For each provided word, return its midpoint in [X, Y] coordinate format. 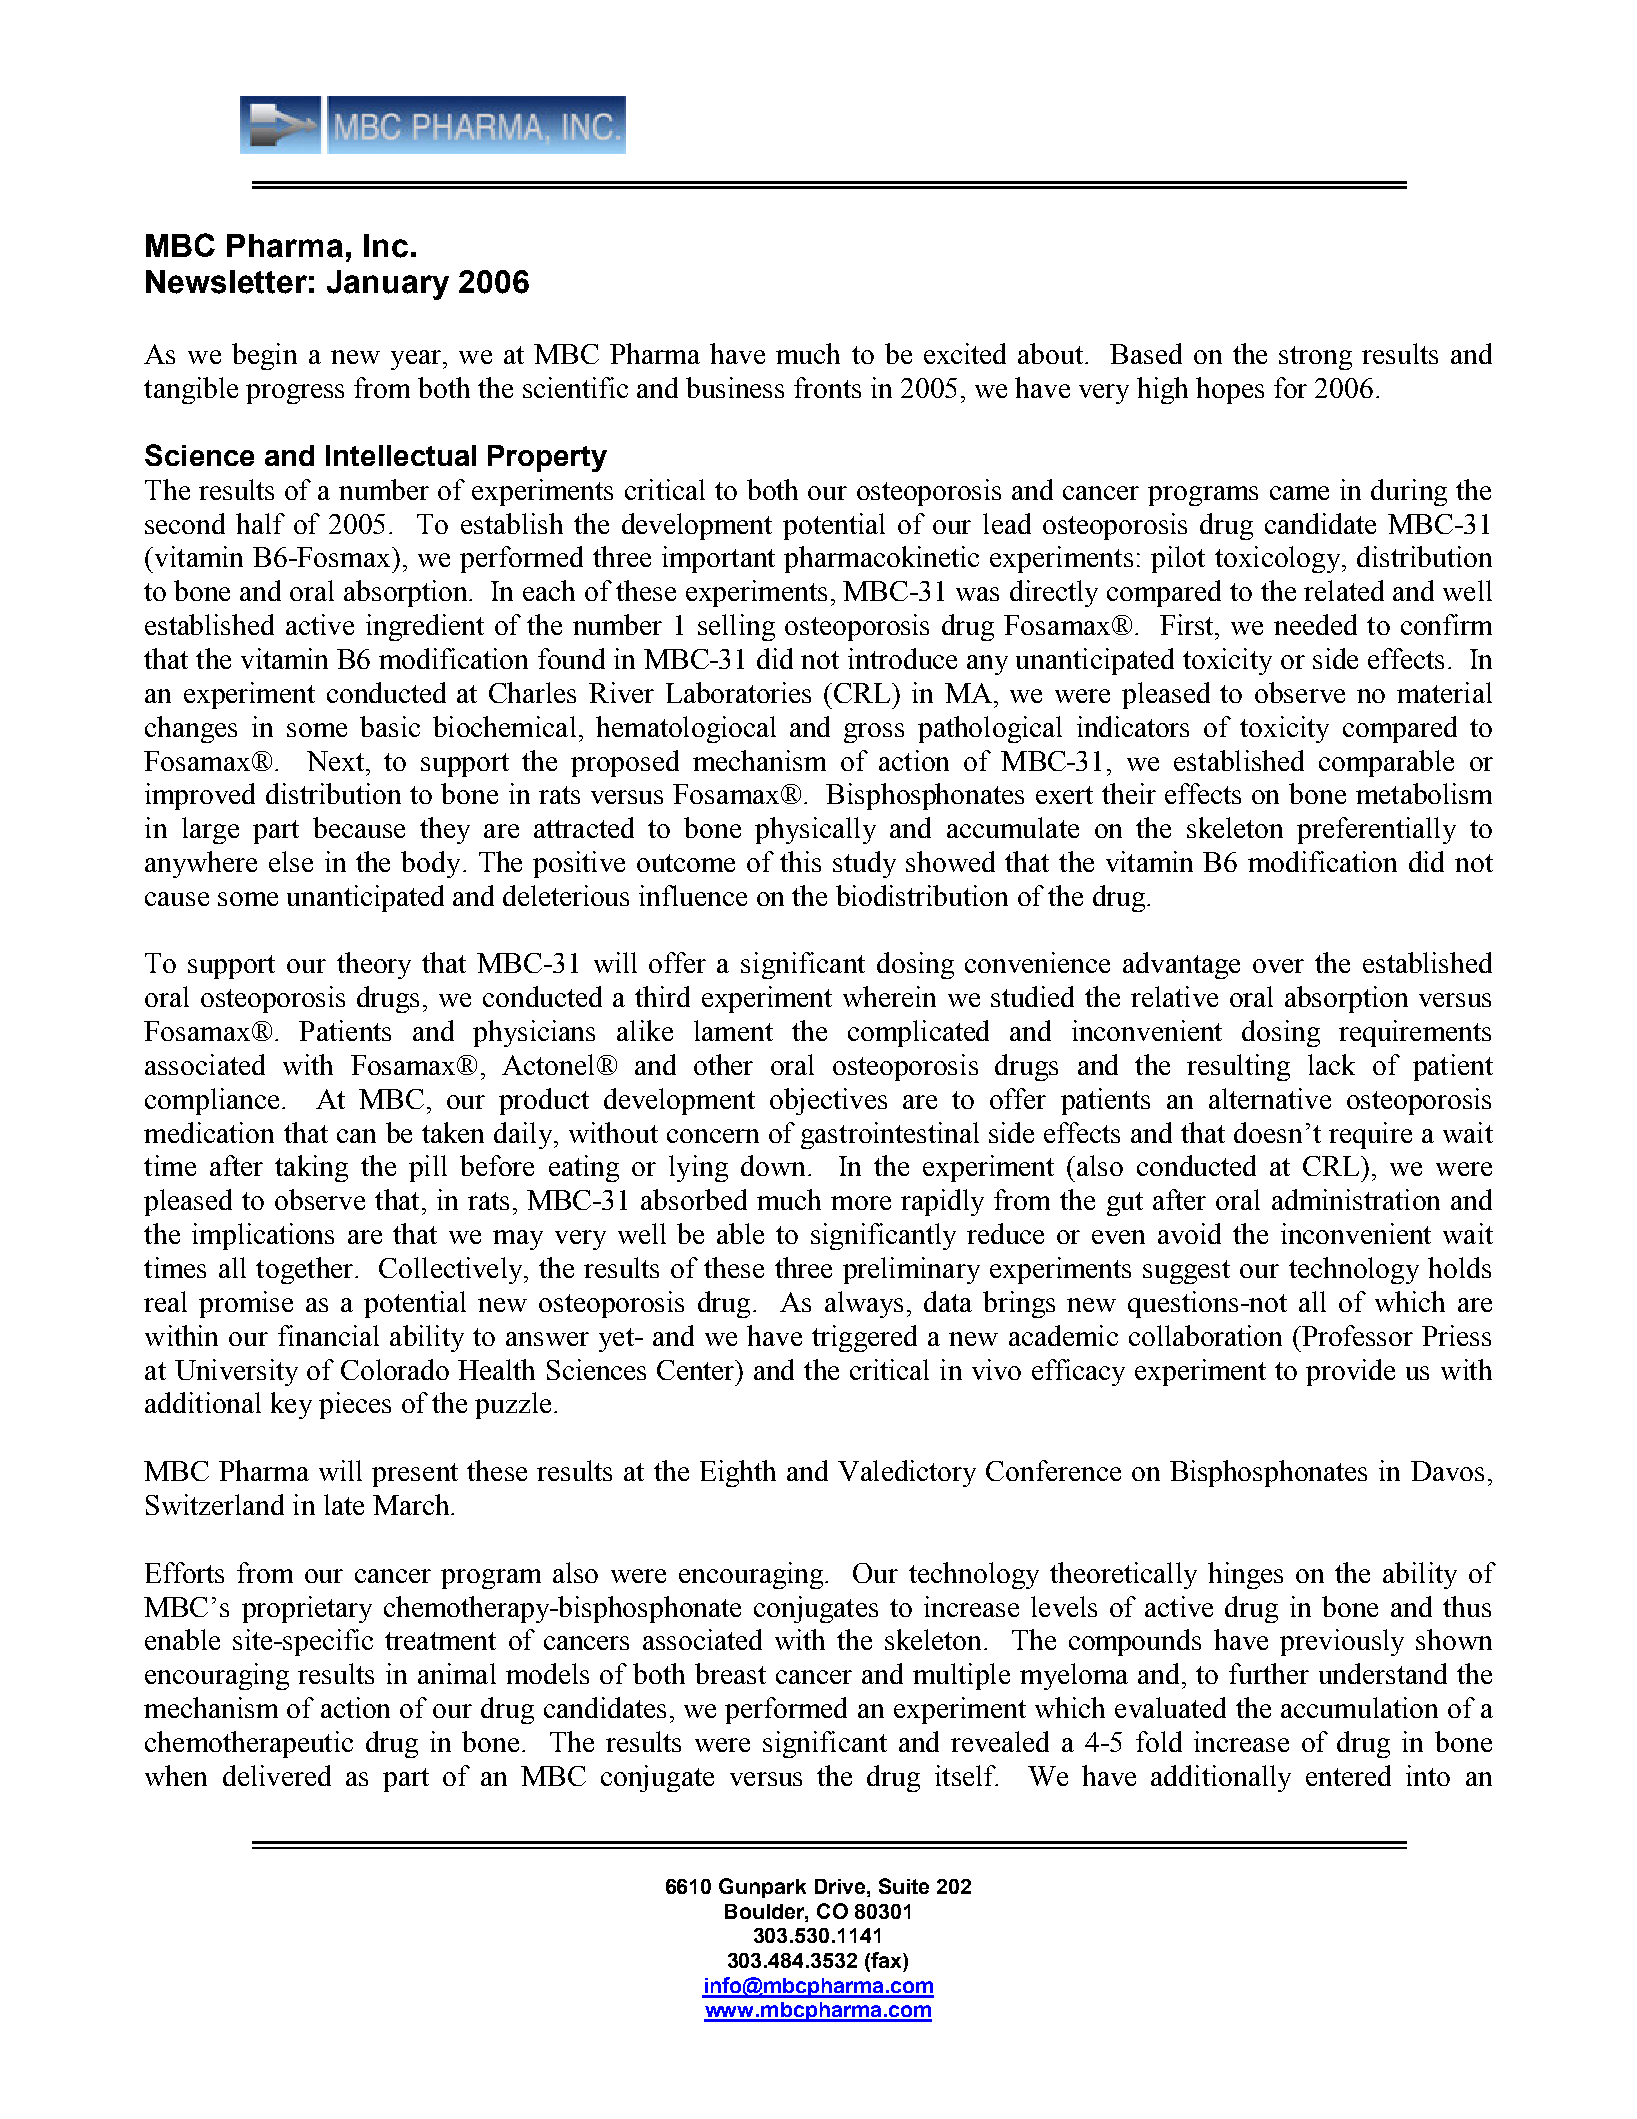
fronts [827, 387]
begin [264, 356]
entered [1348, 1775]
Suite [904, 1886]
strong [1315, 358]
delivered [277, 1775]
